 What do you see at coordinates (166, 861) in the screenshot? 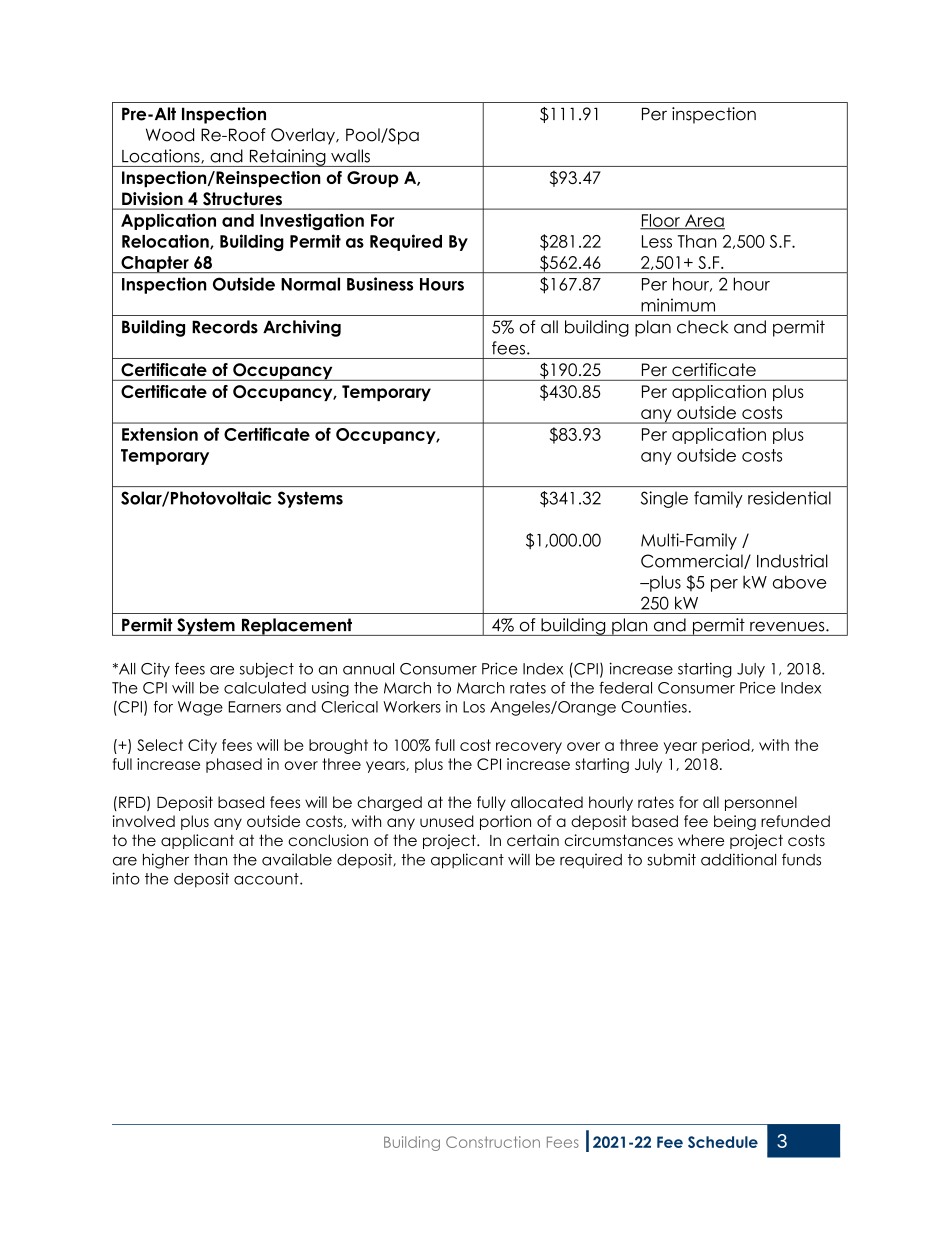
I see `higher` at bounding box center [166, 861].
